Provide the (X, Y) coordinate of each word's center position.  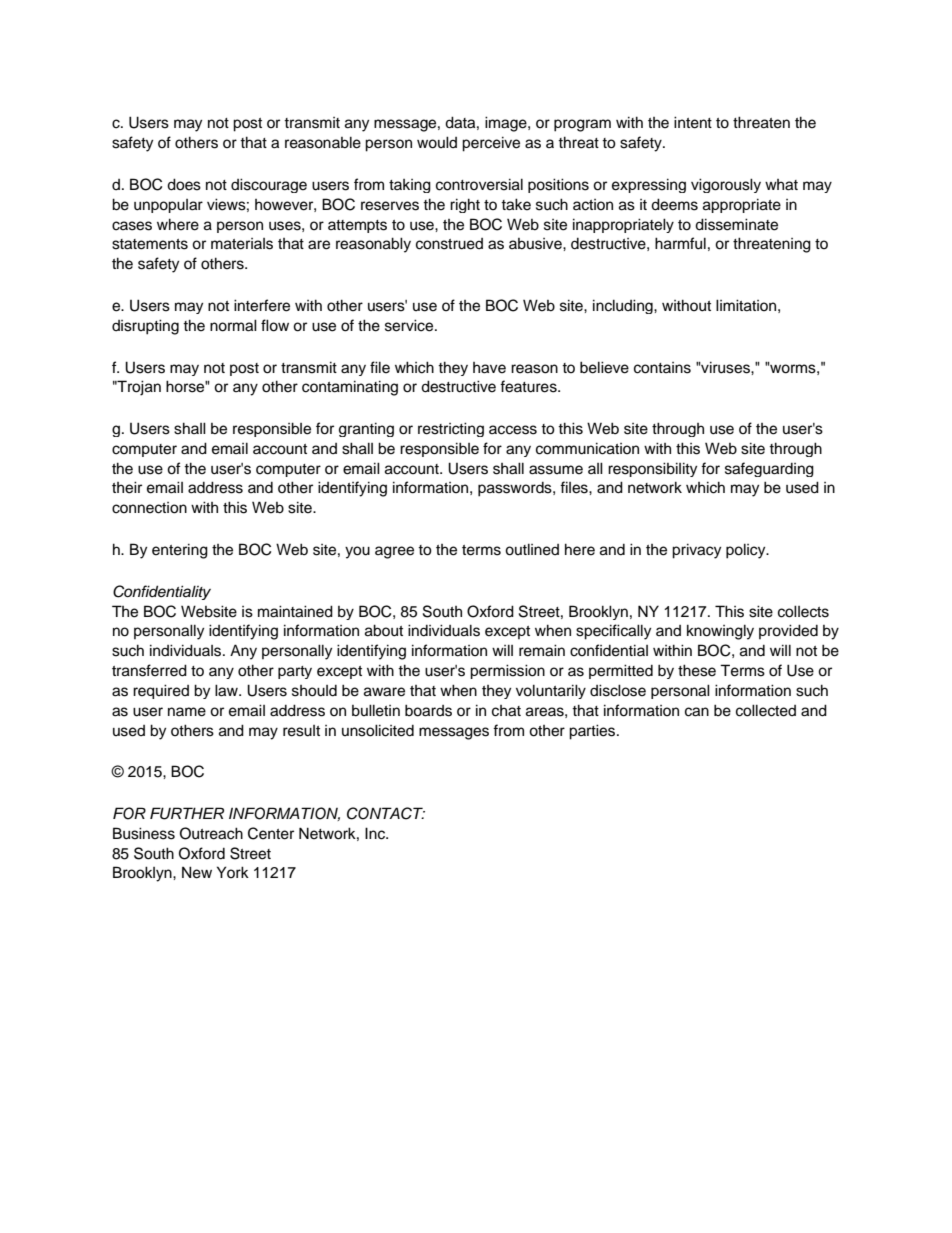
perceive (491, 144)
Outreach (211, 833)
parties (593, 732)
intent (693, 122)
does (184, 184)
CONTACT (386, 813)
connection (149, 508)
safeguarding (769, 469)
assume (556, 470)
